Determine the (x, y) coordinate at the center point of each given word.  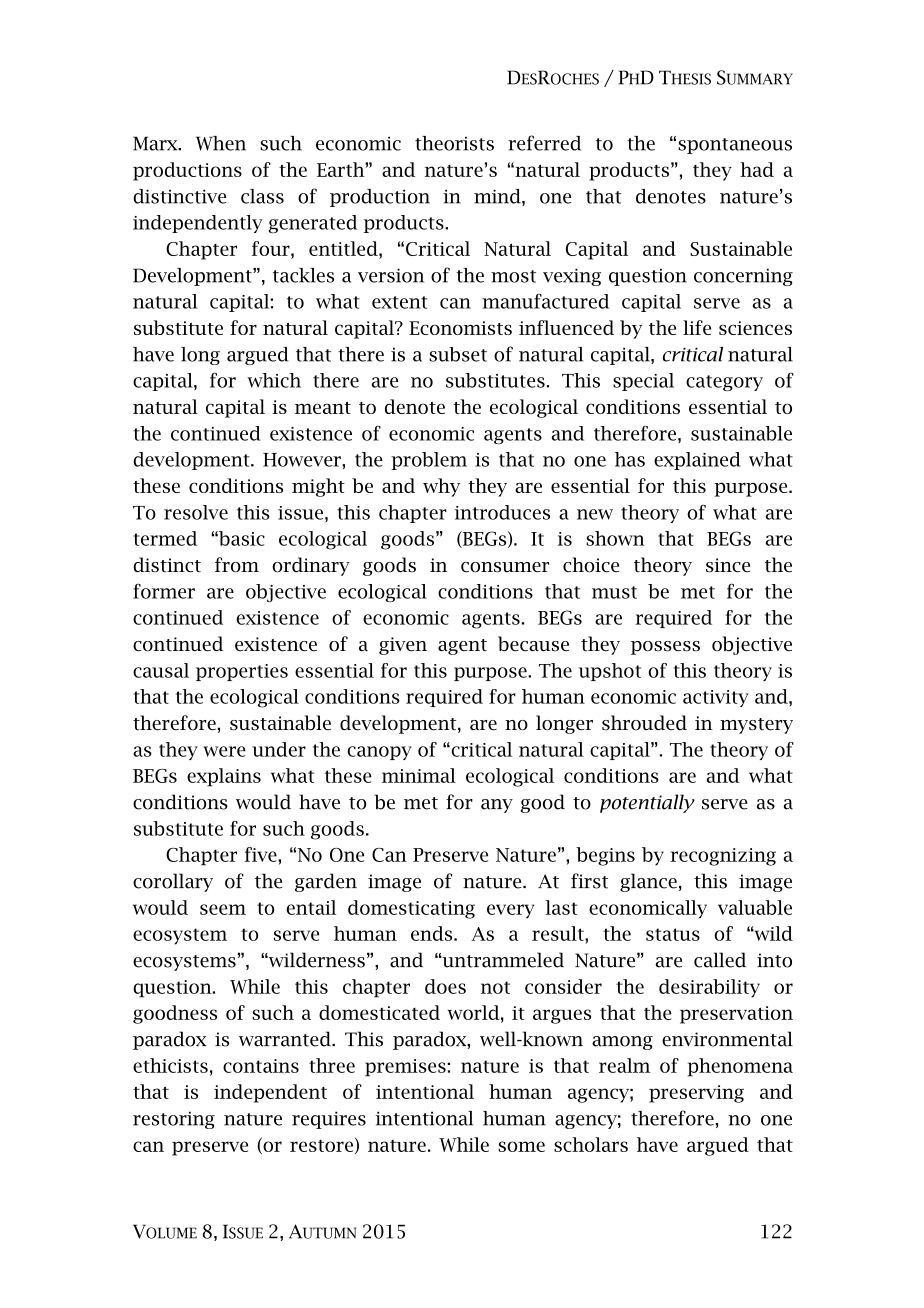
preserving (696, 1094)
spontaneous (735, 146)
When (221, 143)
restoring (174, 1120)
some (521, 1146)
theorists (454, 143)
